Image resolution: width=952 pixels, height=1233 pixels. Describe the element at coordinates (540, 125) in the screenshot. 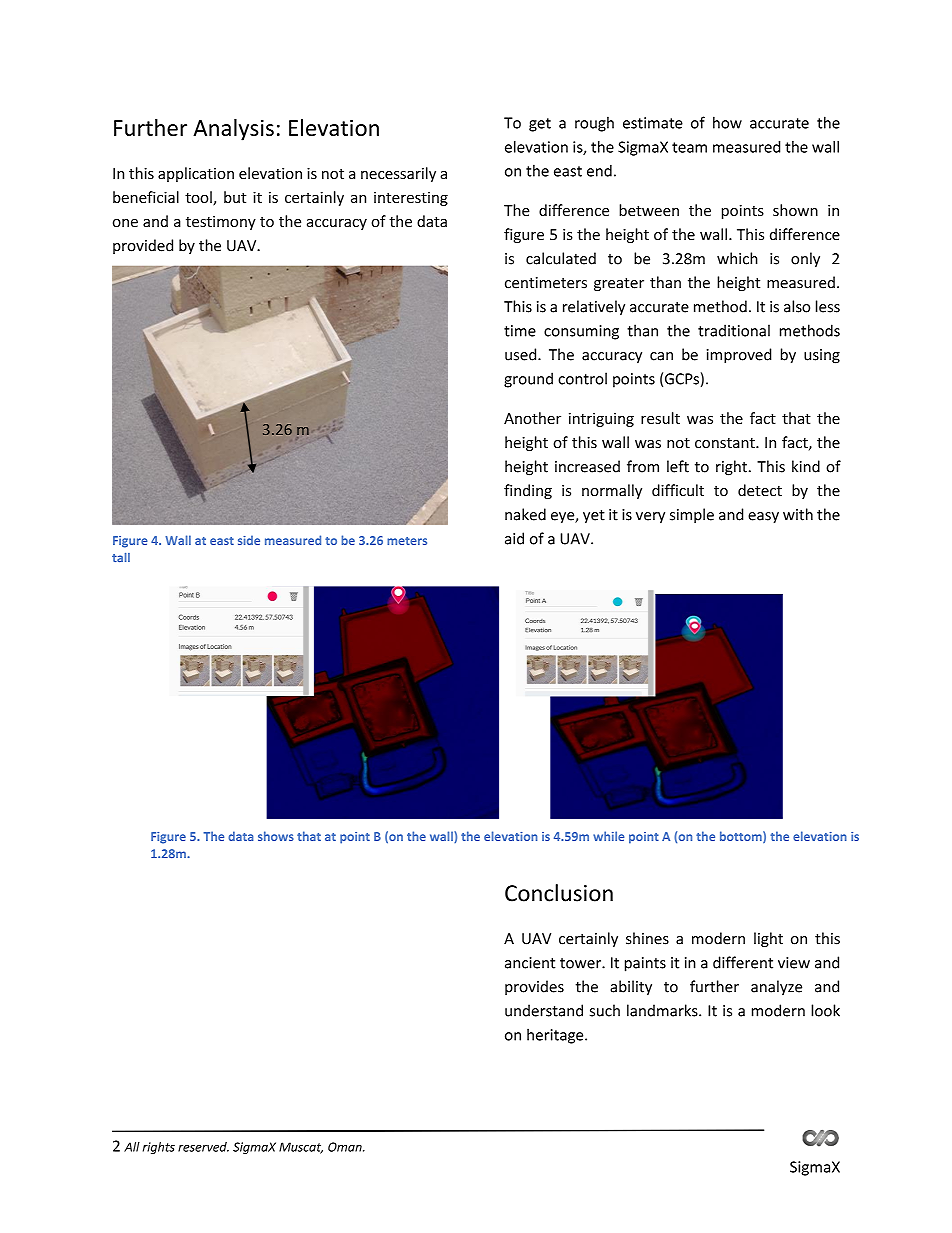

I see `get` at that location.
